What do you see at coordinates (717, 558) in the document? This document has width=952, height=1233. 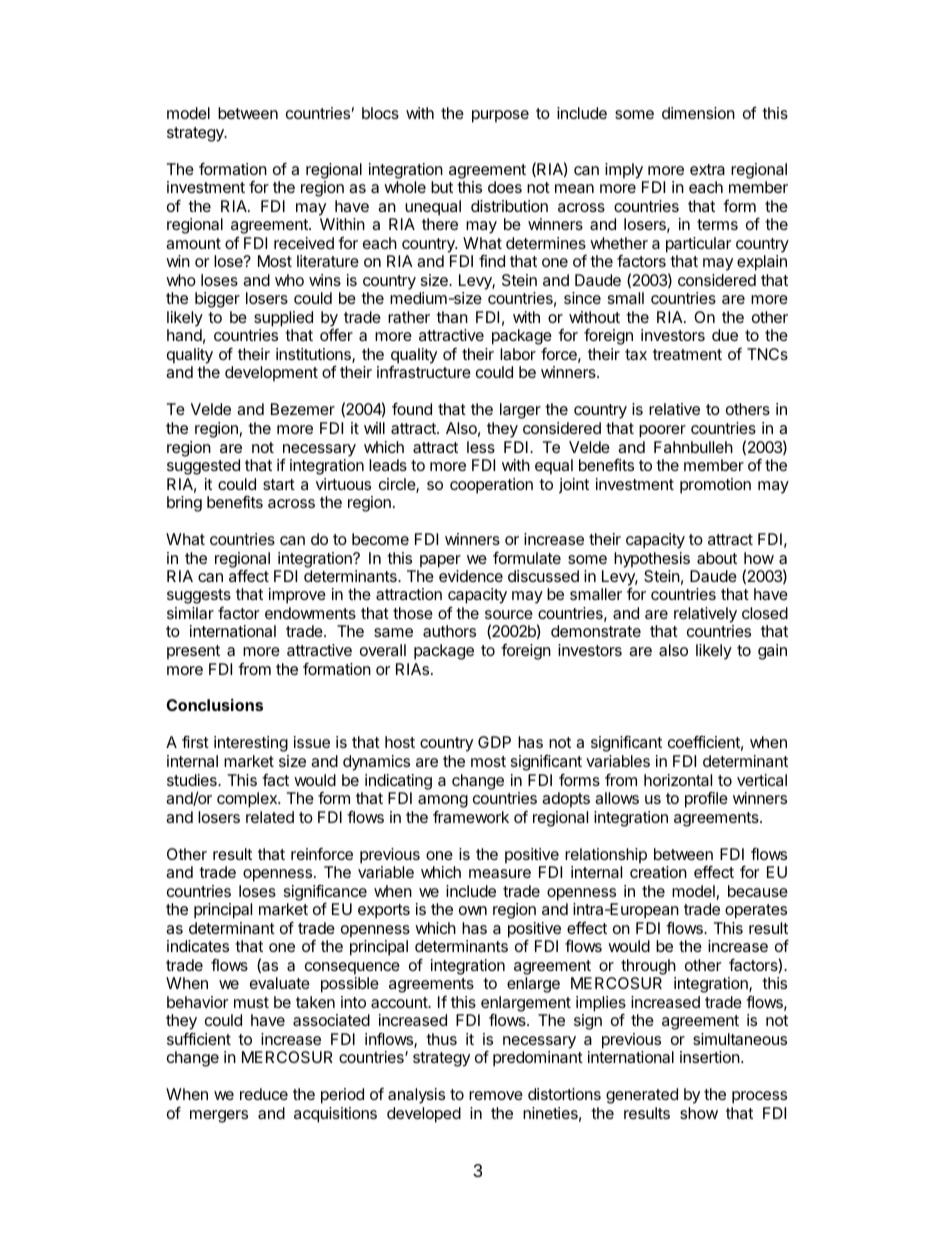 I see `about` at bounding box center [717, 558].
